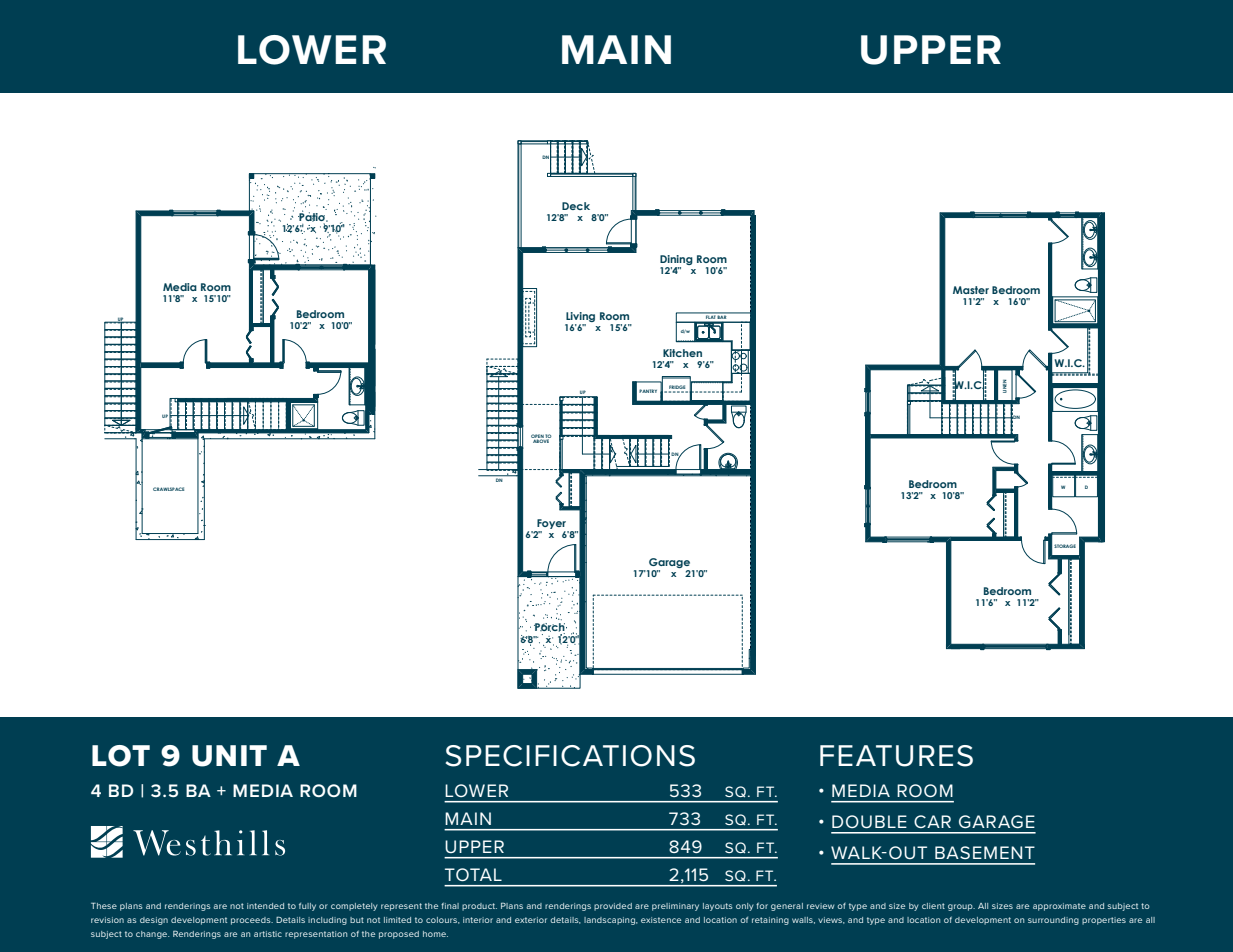 This page has width=1233, height=952. What do you see at coordinates (229, 756) in the page?
I see `UNIT` at bounding box center [229, 756].
